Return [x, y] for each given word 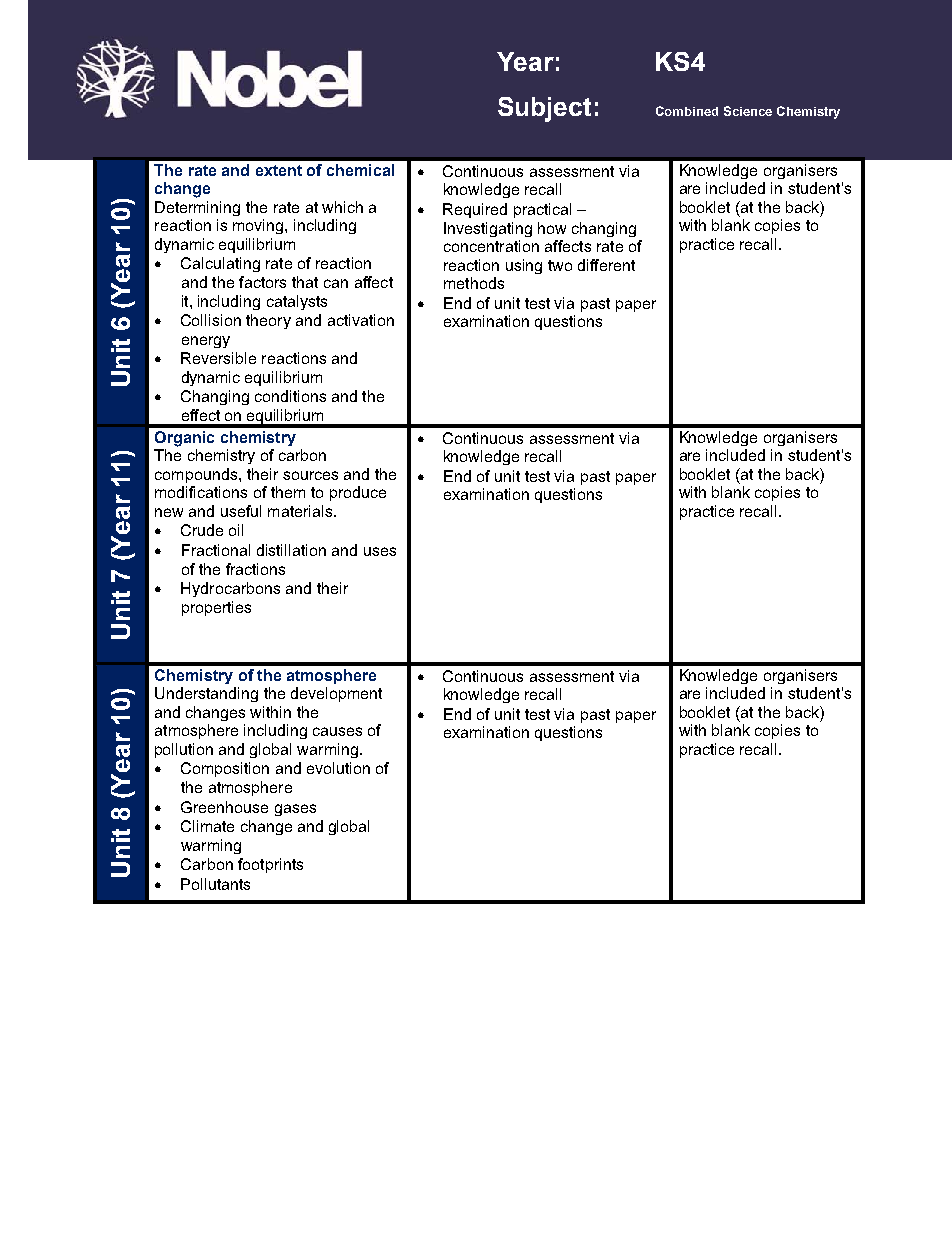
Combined [687, 111]
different [606, 265]
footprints [270, 865]
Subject [544, 109]
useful [241, 511]
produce [358, 493]
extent [279, 170]
